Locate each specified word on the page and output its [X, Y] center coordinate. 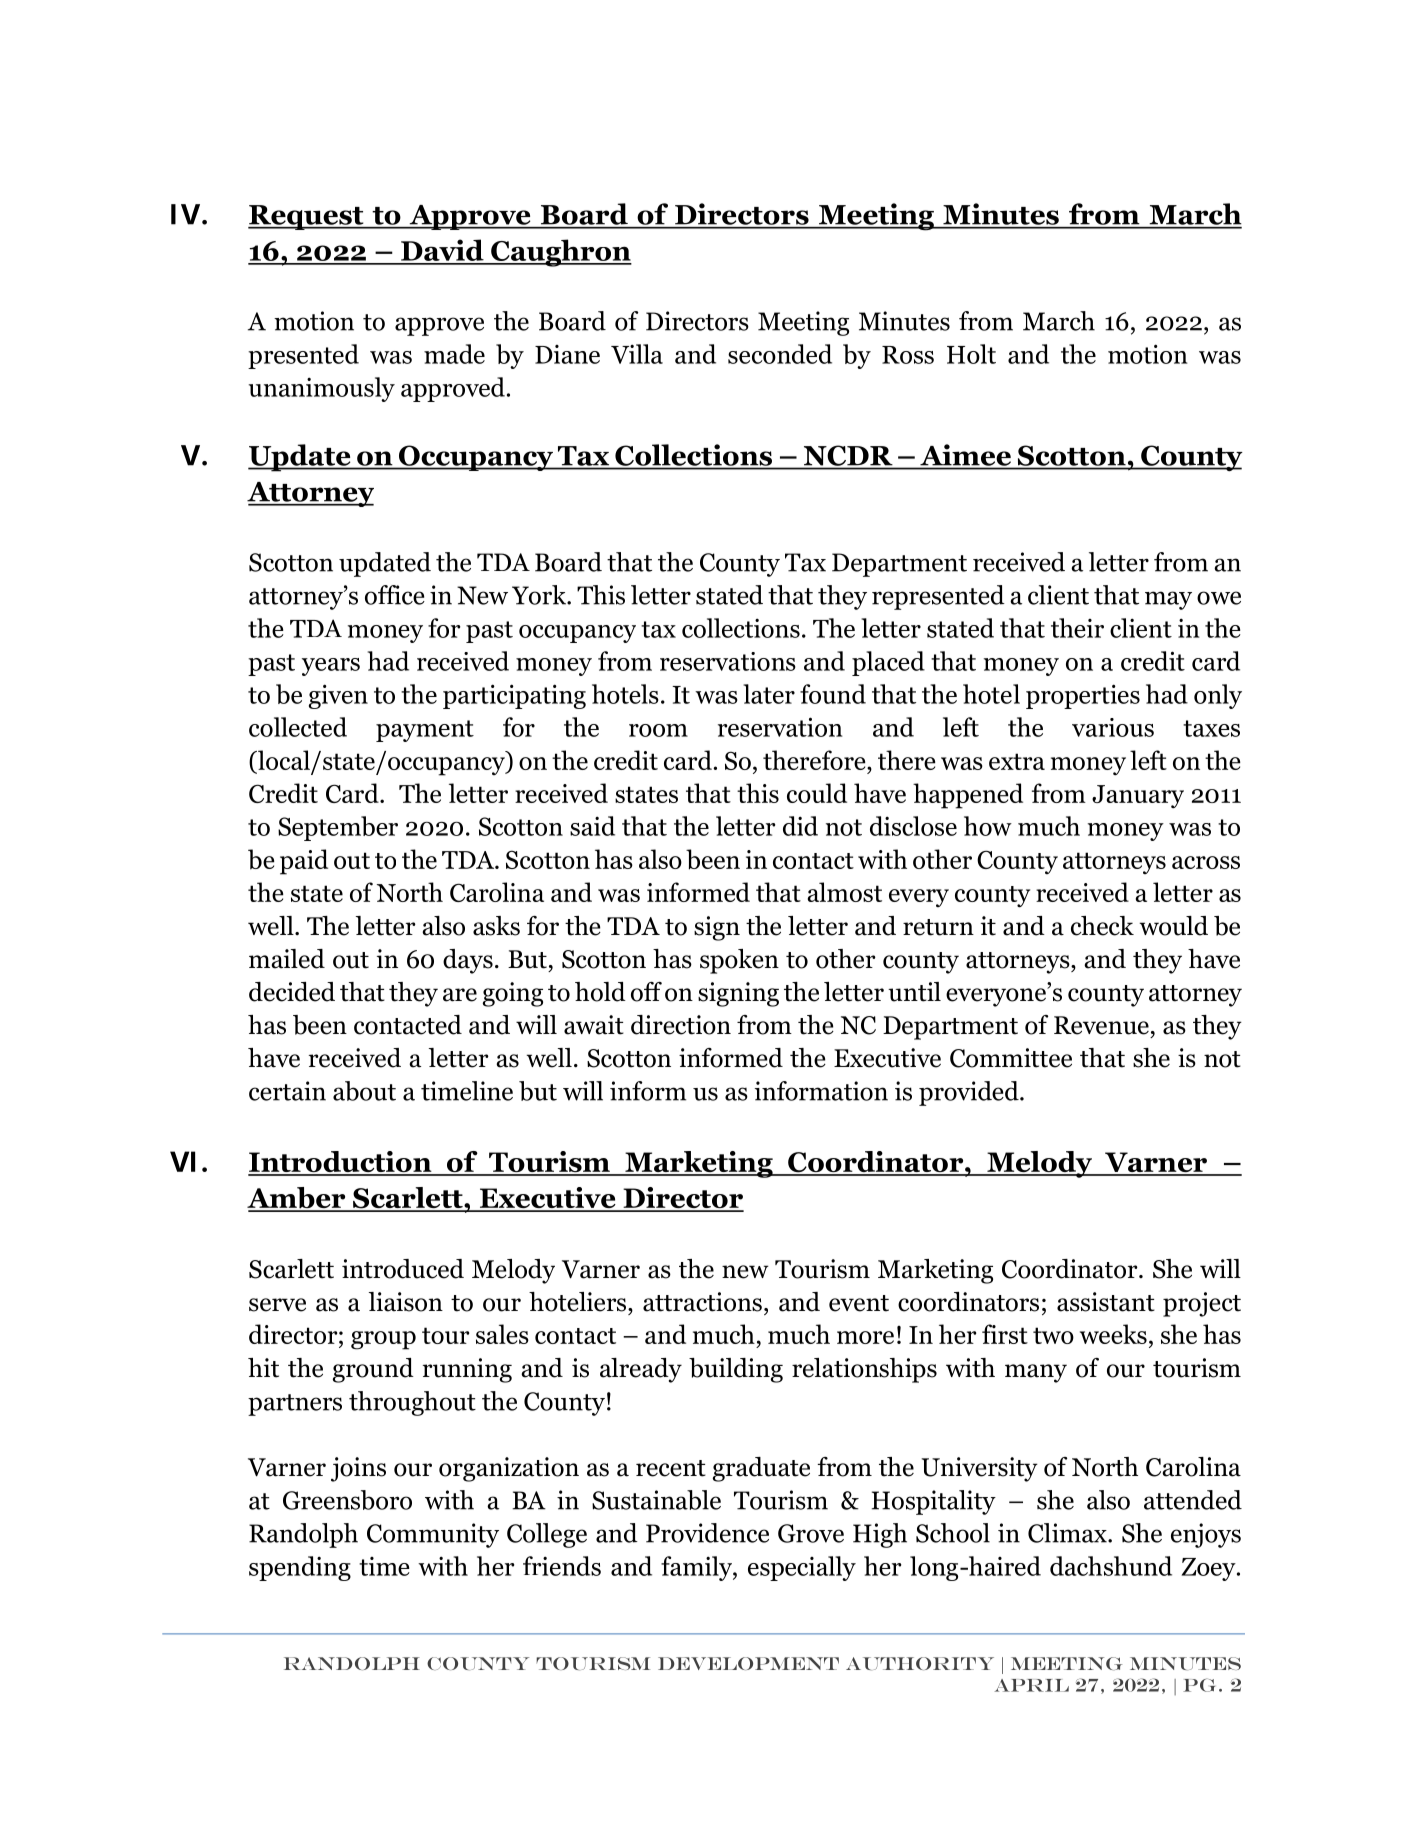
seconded [780, 354]
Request [307, 217]
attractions [702, 1302]
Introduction [341, 1163]
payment [425, 731]
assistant [1106, 1302]
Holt [971, 354]
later [769, 694]
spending [300, 1568]
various [1113, 727]
